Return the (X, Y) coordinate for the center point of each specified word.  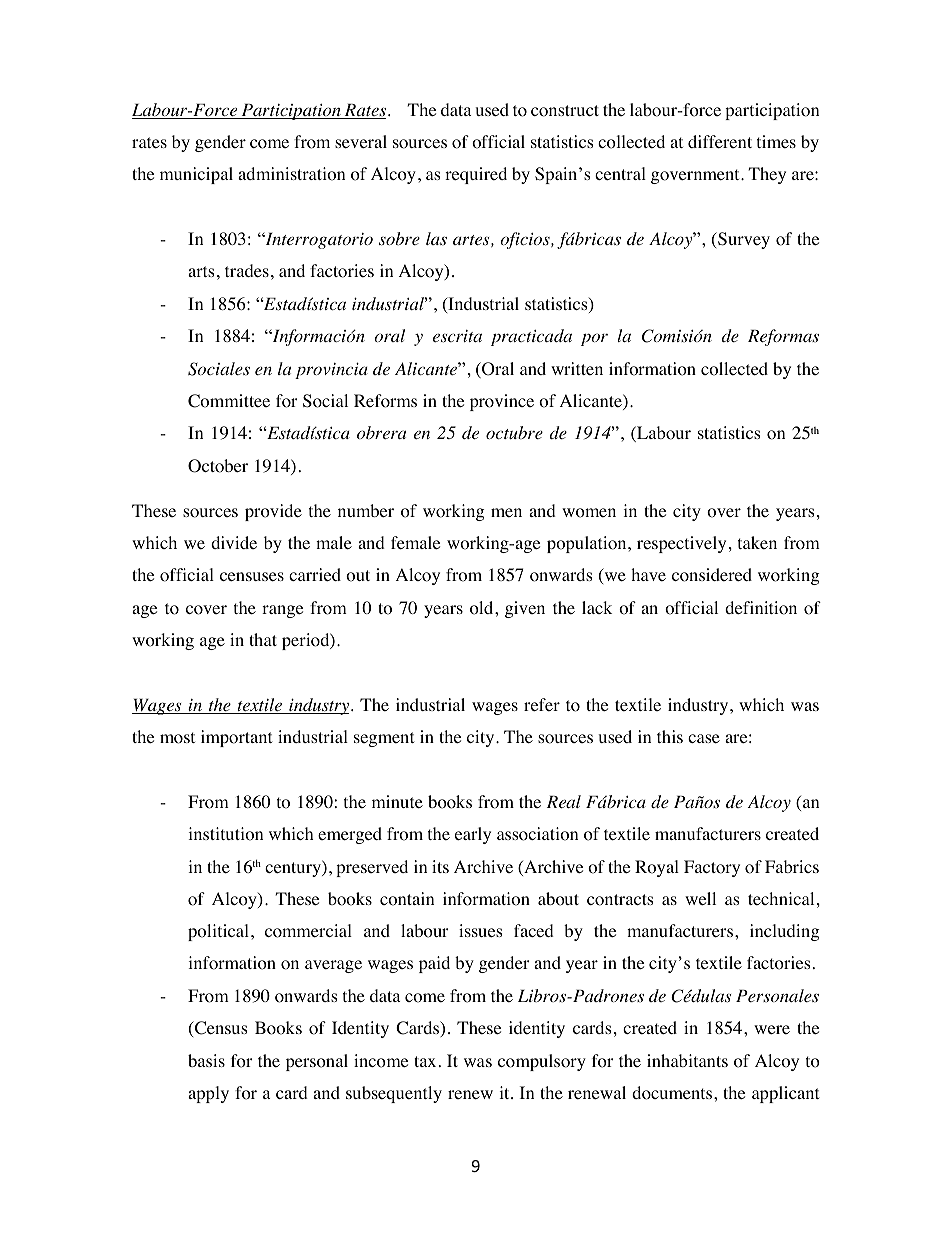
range (282, 611)
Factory (712, 868)
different (720, 141)
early (473, 835)
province (502, 402)
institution (225, 834)
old (483, 608)
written (577, 368)
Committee (229, 401)
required (476, 175)
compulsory (542, 1062)
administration (291, 174)
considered (712, 575)
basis (206, 1060)
